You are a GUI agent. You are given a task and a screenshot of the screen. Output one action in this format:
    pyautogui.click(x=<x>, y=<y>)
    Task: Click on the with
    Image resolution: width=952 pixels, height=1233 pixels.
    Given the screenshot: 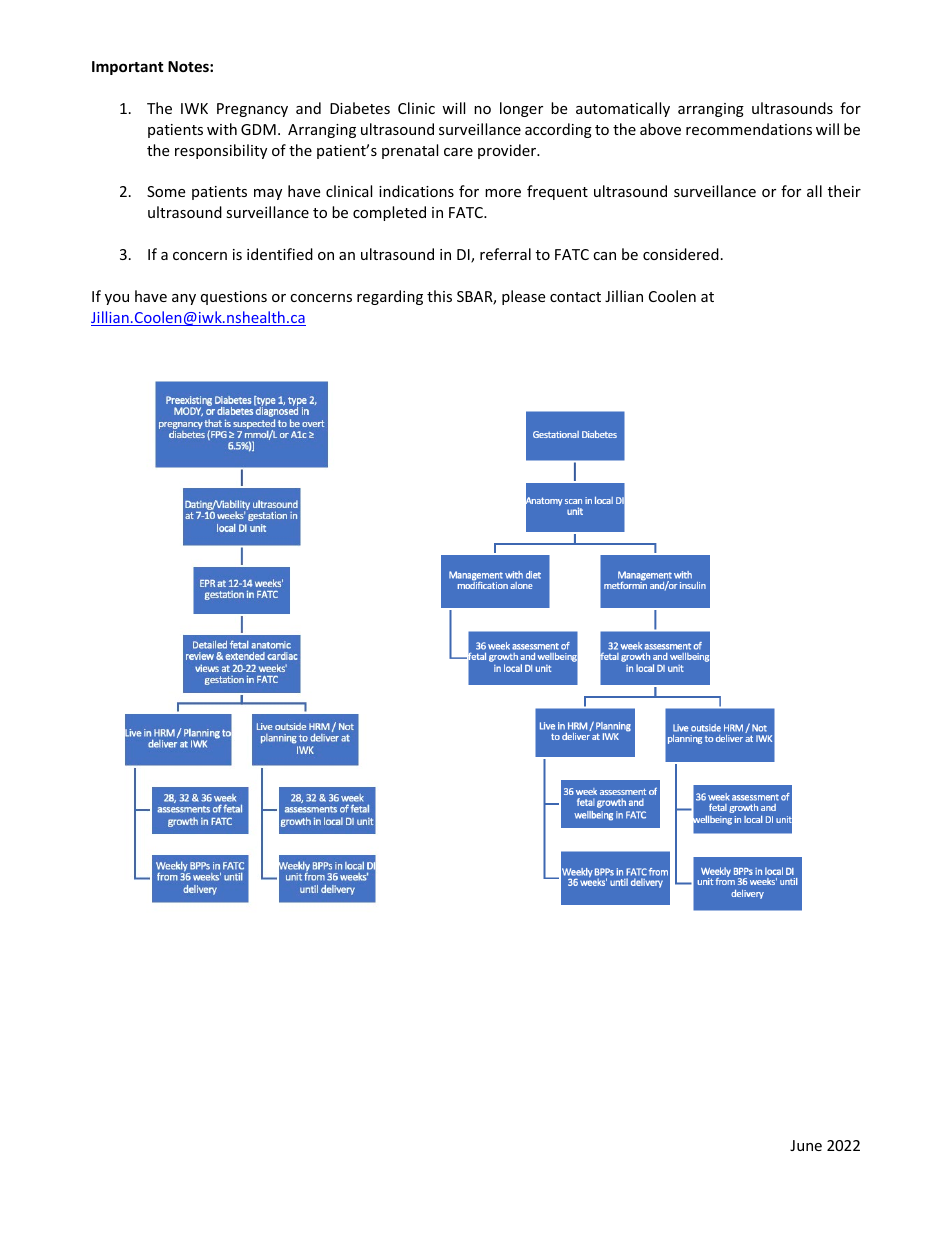 What is the action you would take?
    pyautogui.click(x=222, y=129)
